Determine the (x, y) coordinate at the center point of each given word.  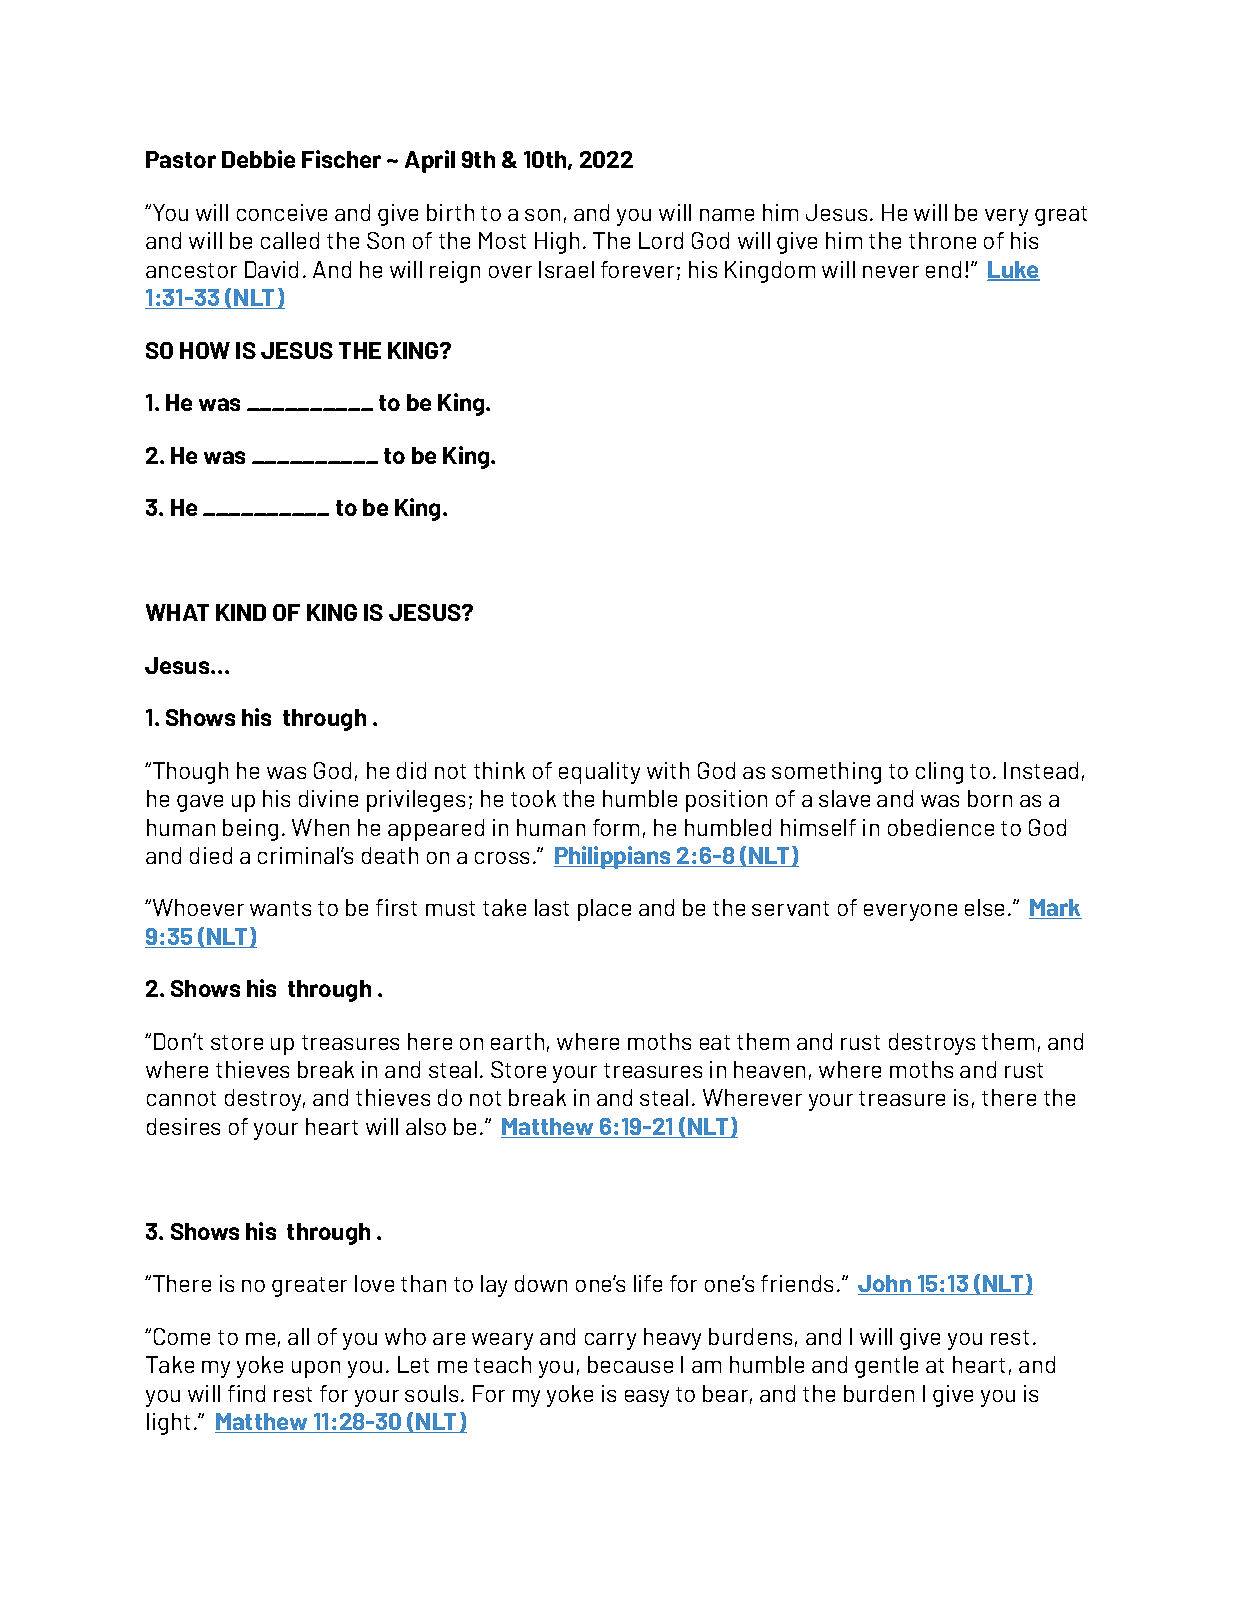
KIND (241, 612)
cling (939, 773)
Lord (661, 240)
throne (942, 240)
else (984, 907)
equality (599, 773)
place (604, 910)
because (630, 1364)
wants (280, 908)
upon (316, 1369)
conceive (282, 212)
